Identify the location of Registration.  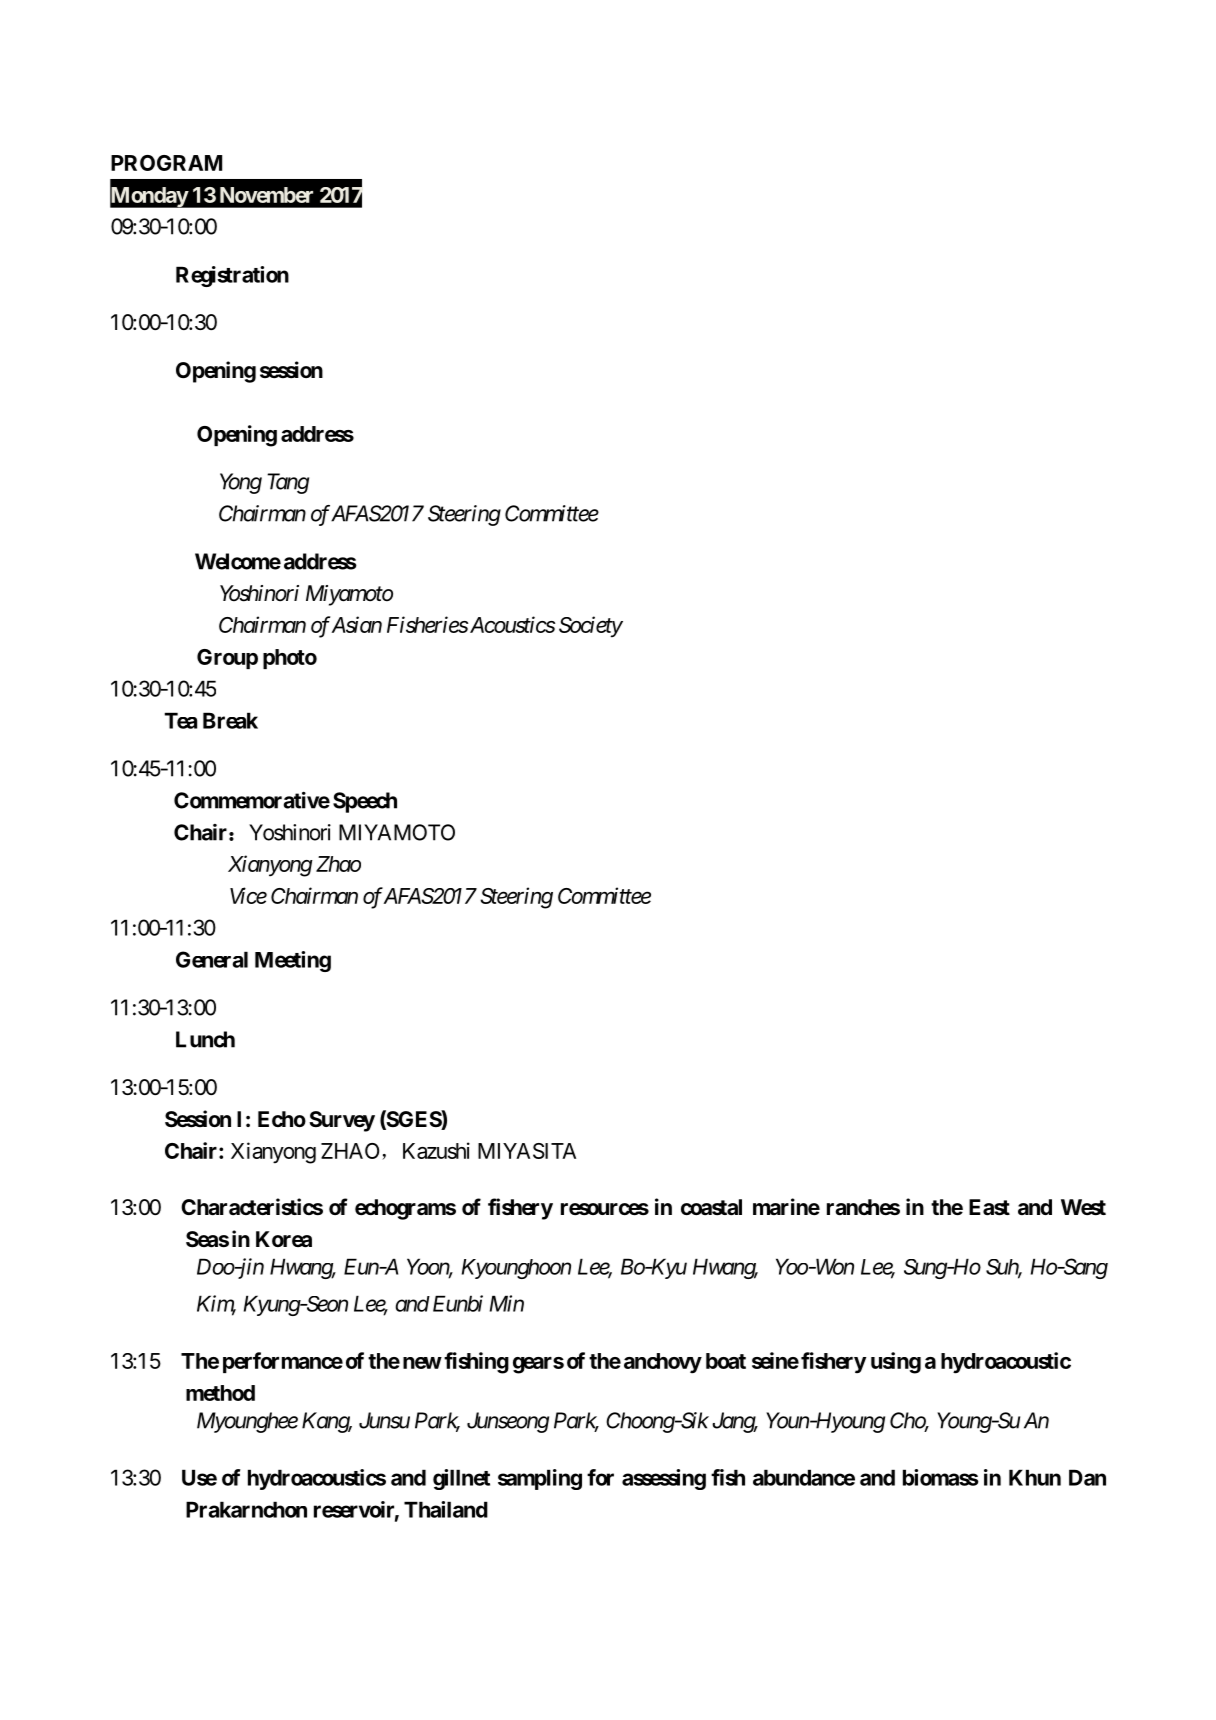
(232, 276).
